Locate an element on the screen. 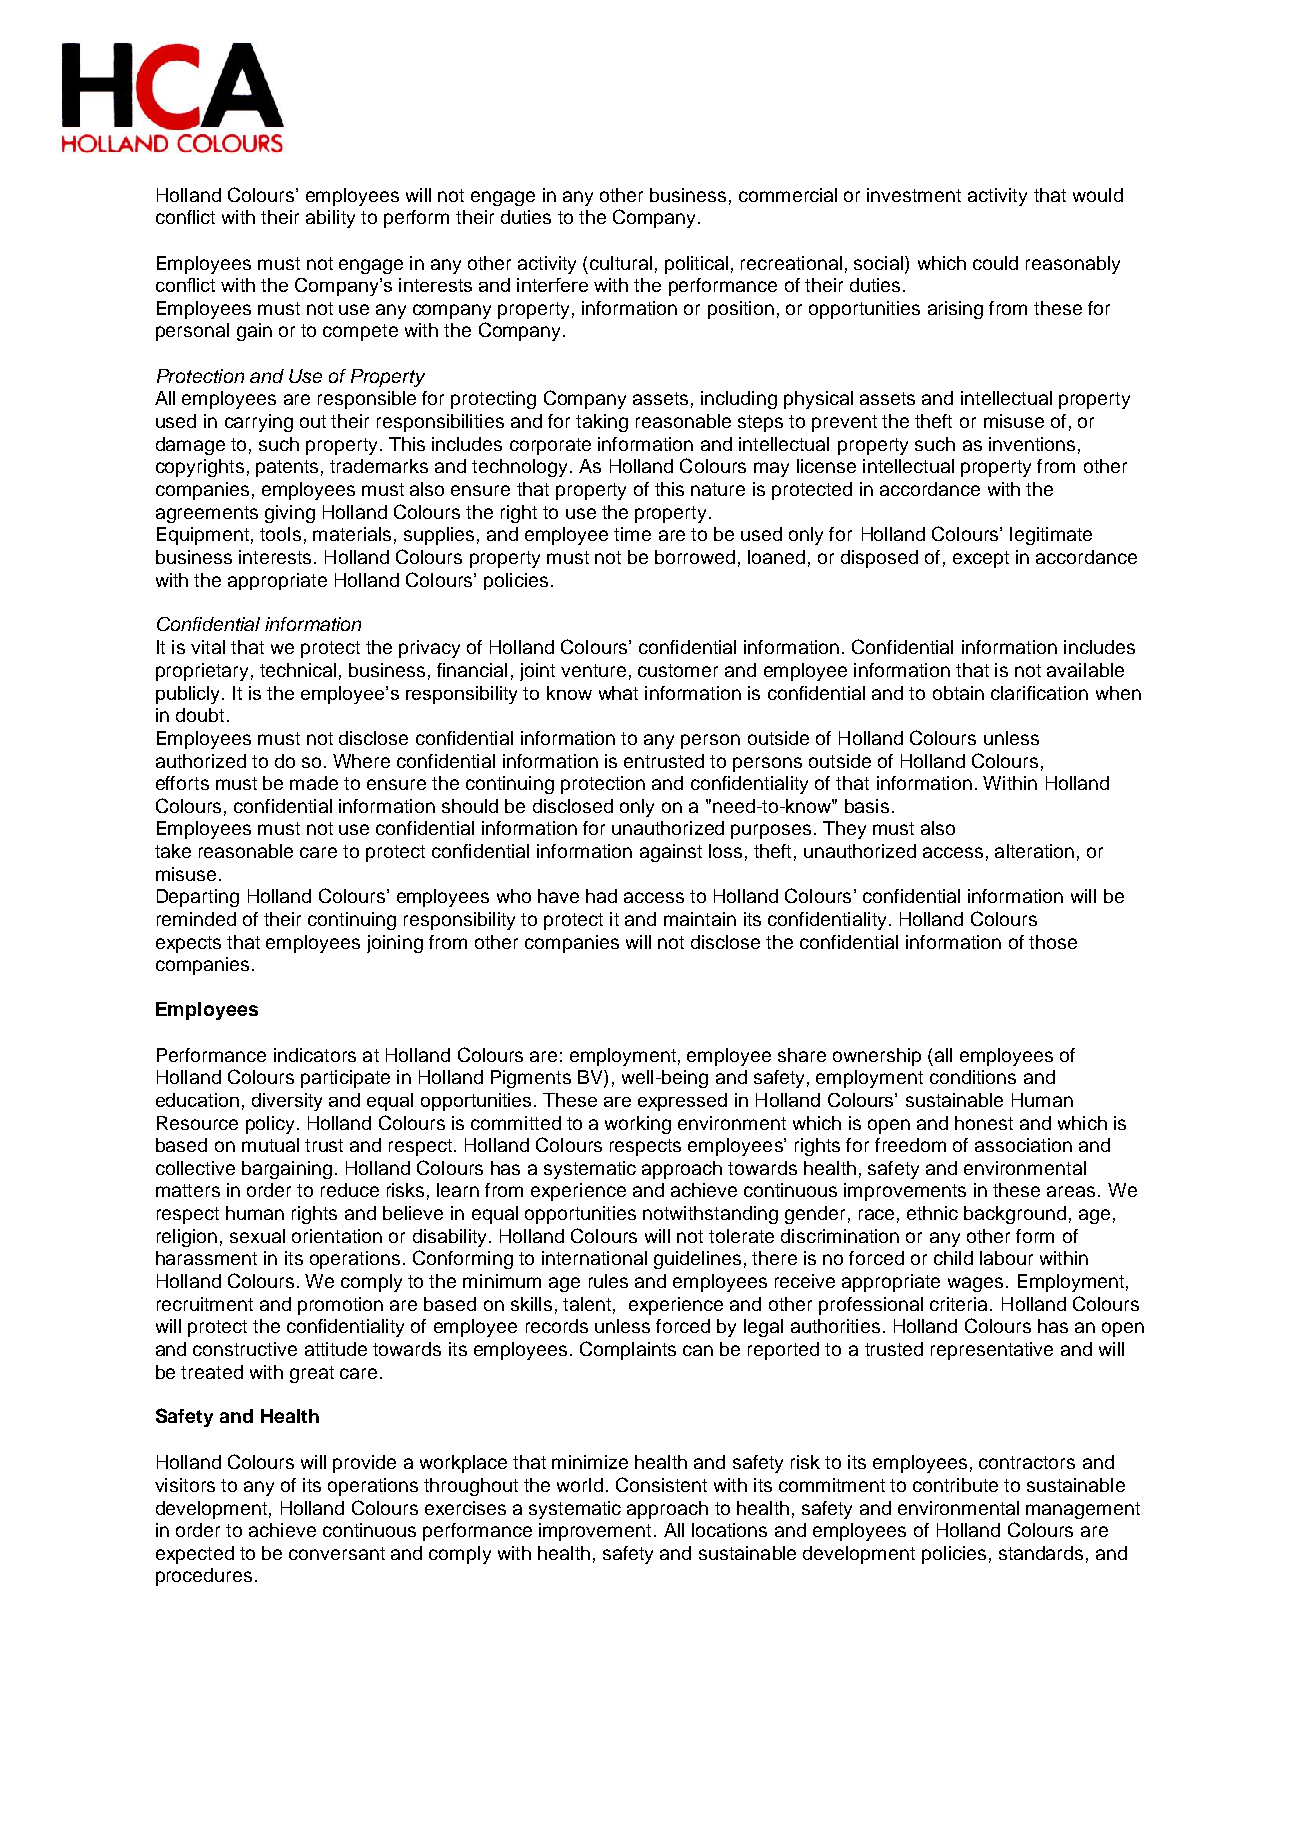 The width and height of the screenshot is (1301, 1841). legitimate is located at coordinates (1051, 536).
